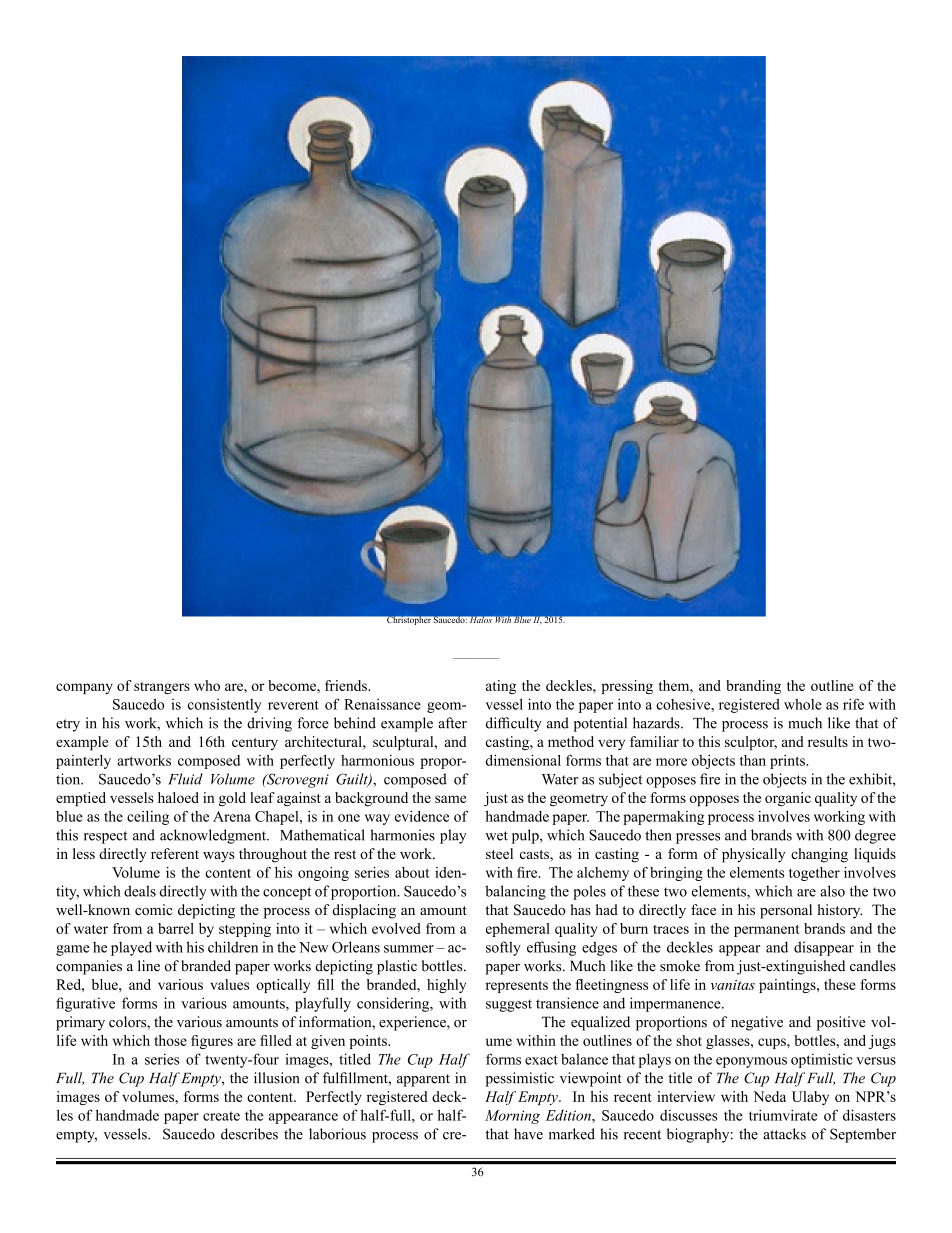 This document has height=1233, width=952. What do you see at coordinates (757, 1023) in the document?
I see `negative` at bounding box center [757, 1023].
